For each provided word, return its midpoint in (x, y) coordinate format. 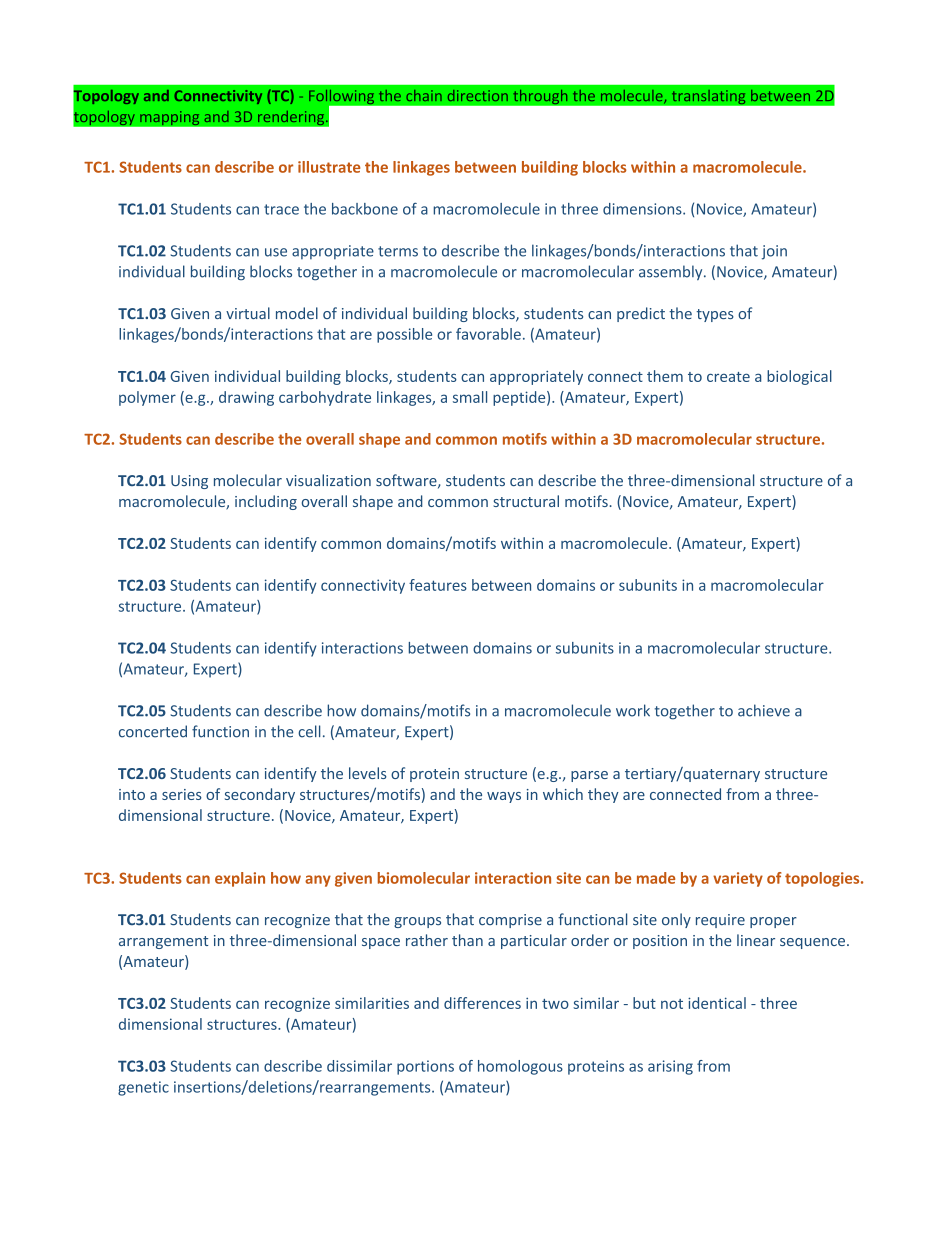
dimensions (643, 209)
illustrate (329, 167)
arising (670, 1067)
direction (478, 95)
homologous (520, 1067)
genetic (143, 1088)
